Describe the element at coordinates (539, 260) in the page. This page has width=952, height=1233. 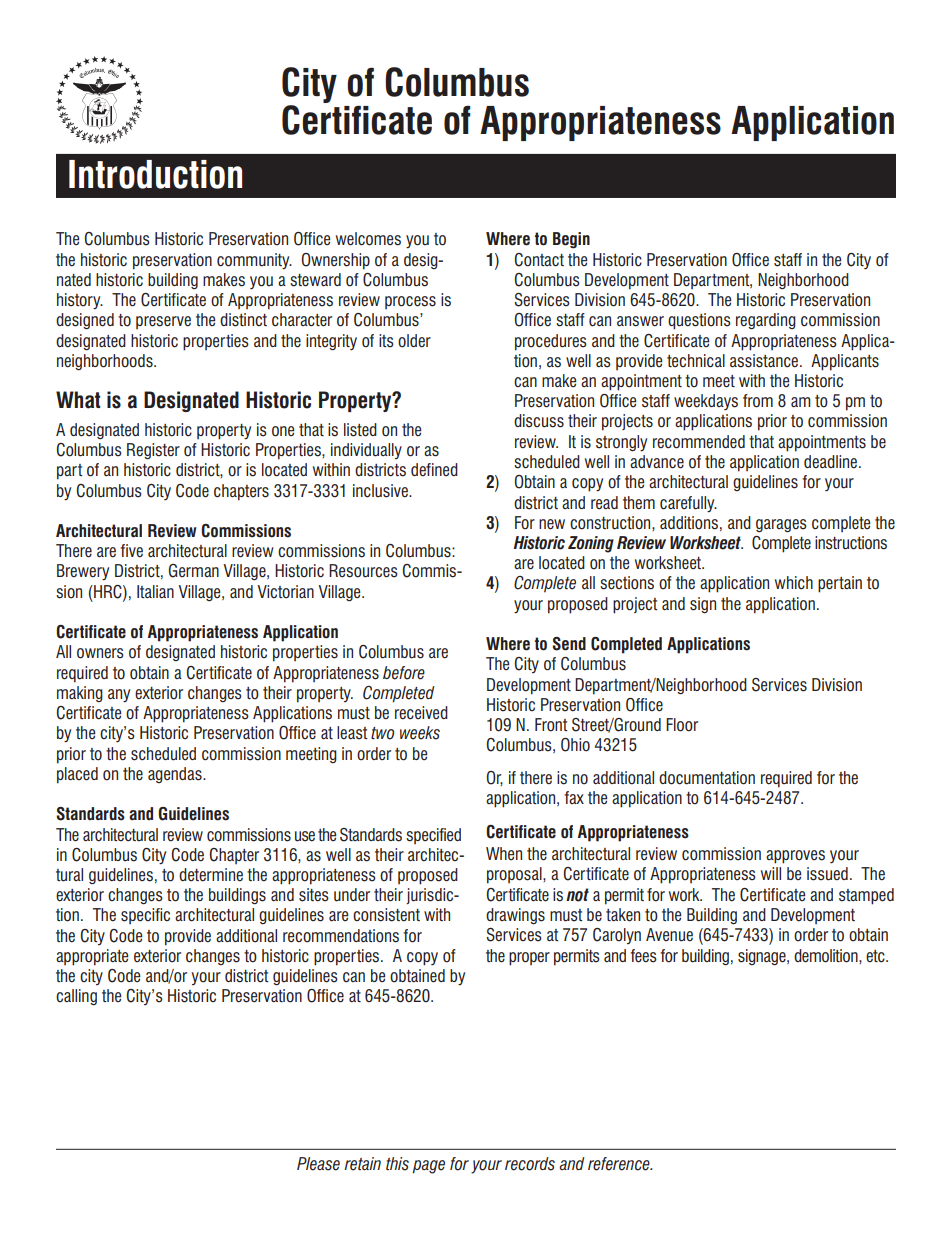
I see `Contact` at that location.
